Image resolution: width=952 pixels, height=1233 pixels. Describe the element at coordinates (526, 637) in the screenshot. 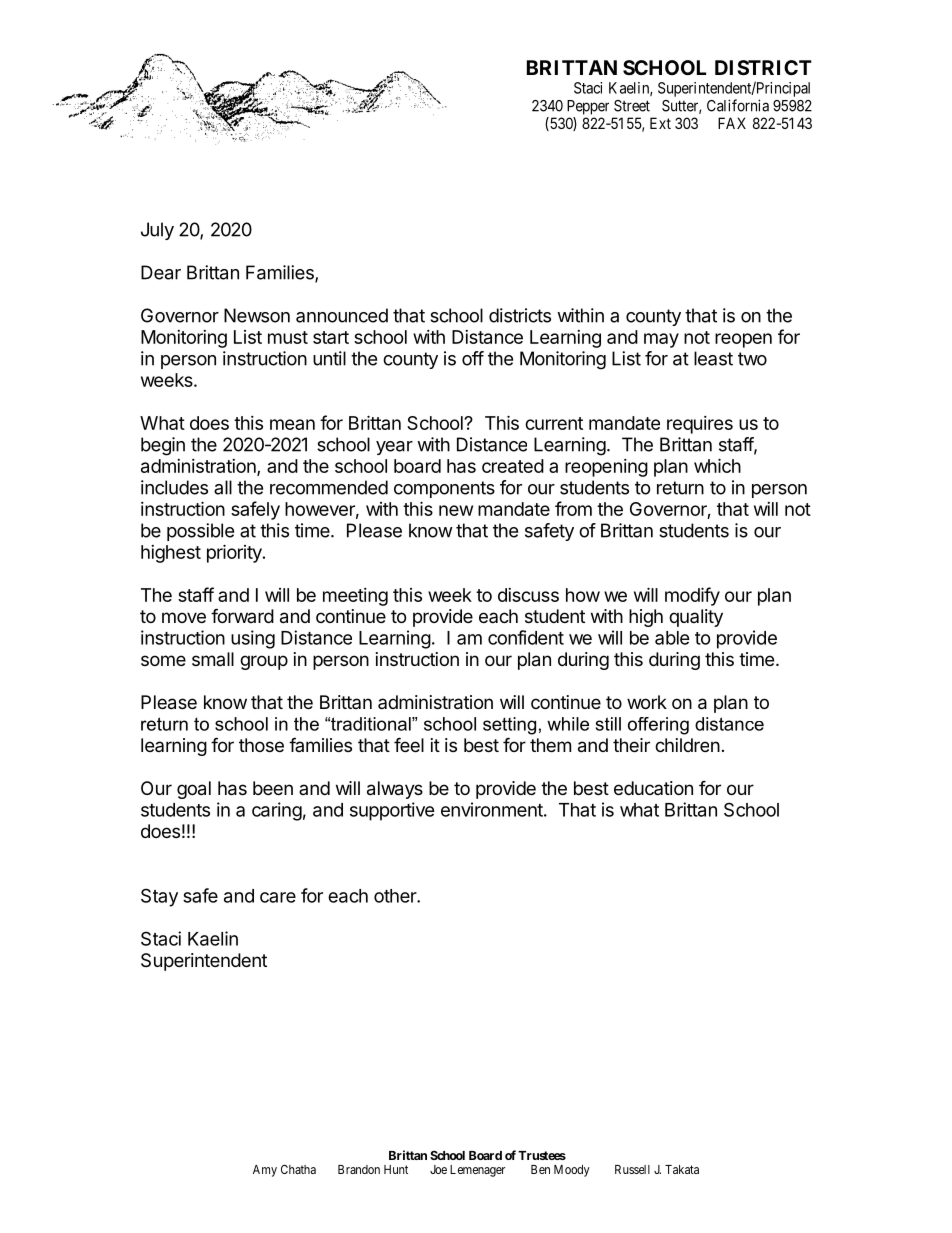

I see `confident` at that location.
